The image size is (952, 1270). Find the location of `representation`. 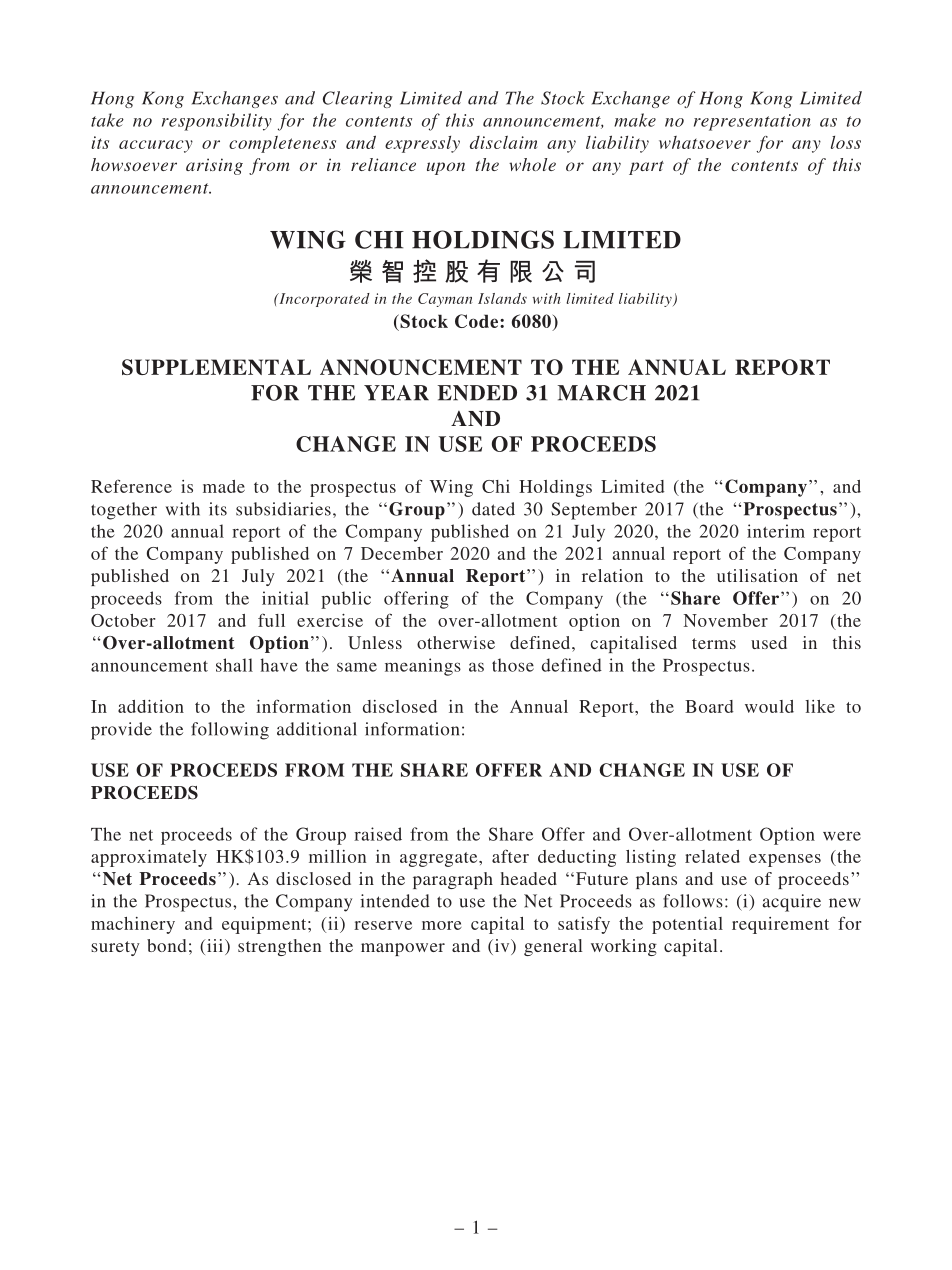

representation is located at coordinates (752, 122).
